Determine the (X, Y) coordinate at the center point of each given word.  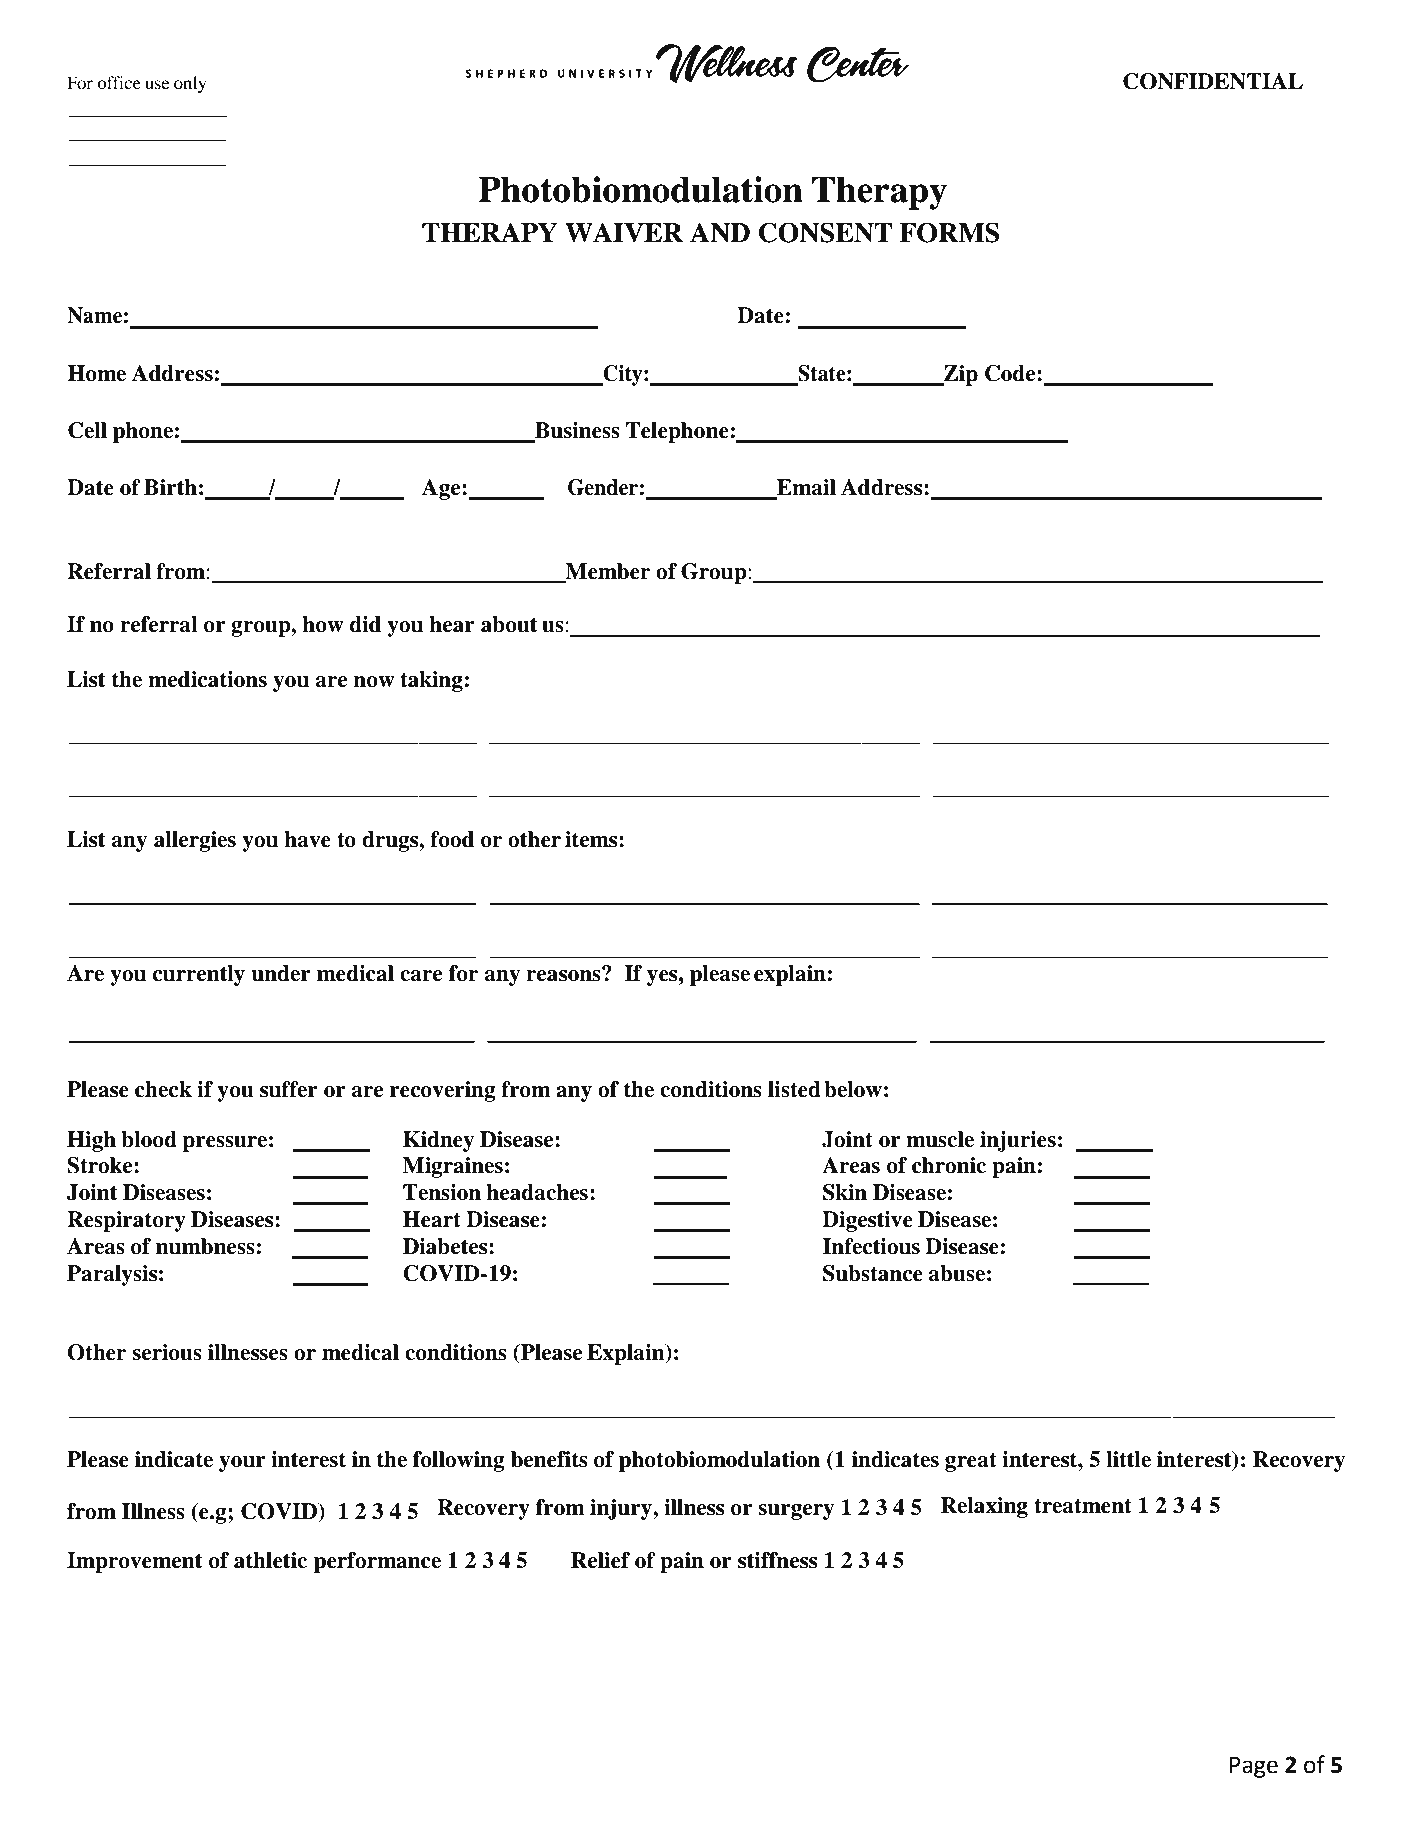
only (190, 84)
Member (606, 572)
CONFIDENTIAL (1213, 81)
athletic (270, 1560)
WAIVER (624, 232)
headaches (537, 1192)
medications (207, 679)
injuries (1018, 1141)
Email (805, 488)
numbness (205, 1246)
